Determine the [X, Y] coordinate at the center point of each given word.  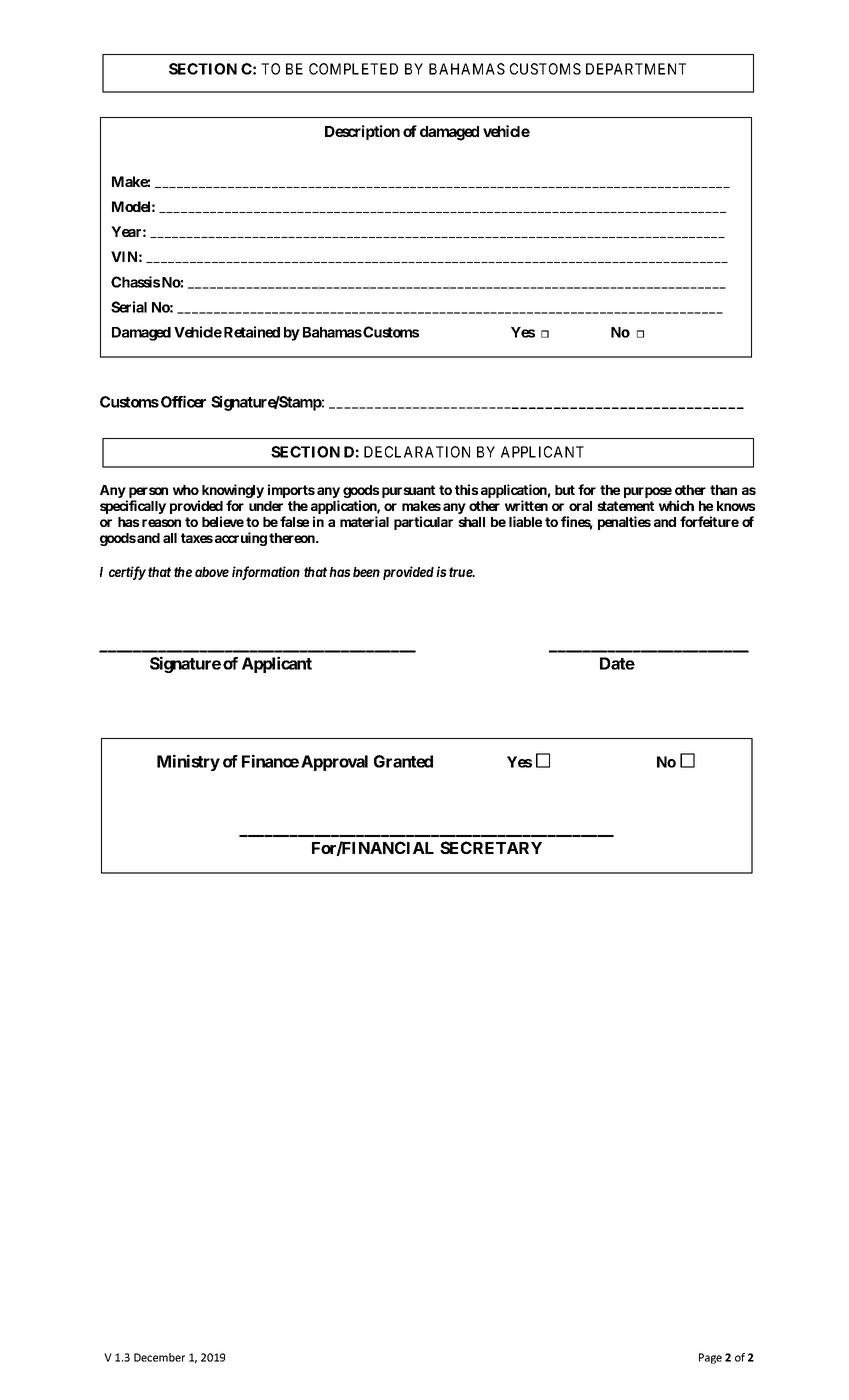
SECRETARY [491, 847]
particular [423, 523]
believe [223, 521]
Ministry [188, 762]
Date [617, 663]
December [159, 1357]
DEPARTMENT [636, 69]
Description [362, 132]
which [676, 505]
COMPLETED [353, 69]
